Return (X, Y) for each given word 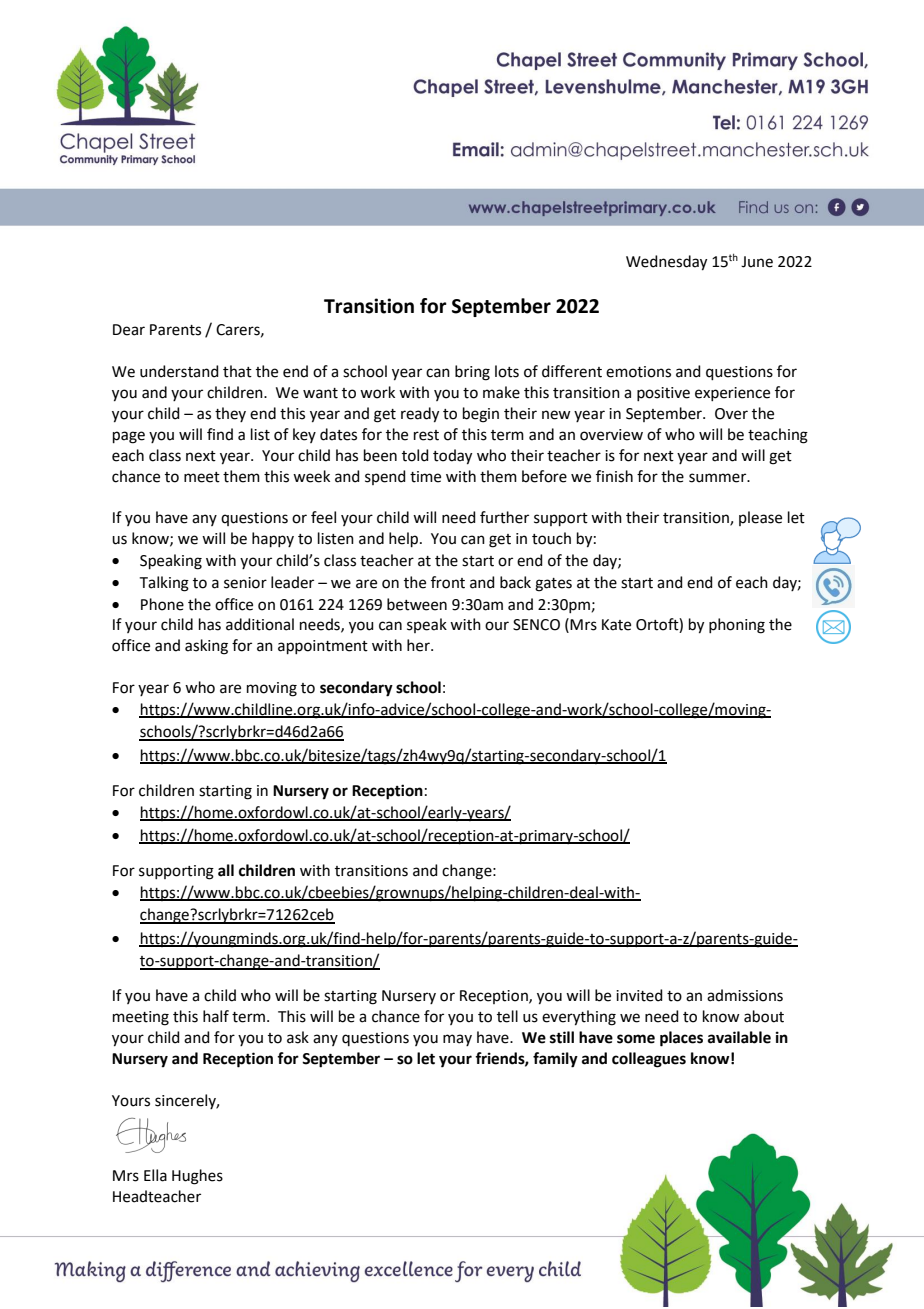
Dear (129, 330)
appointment (323, 647)
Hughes (197, 1177)
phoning (737, 626)
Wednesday (666, 263)
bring (472, 373)
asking (206, 647)
